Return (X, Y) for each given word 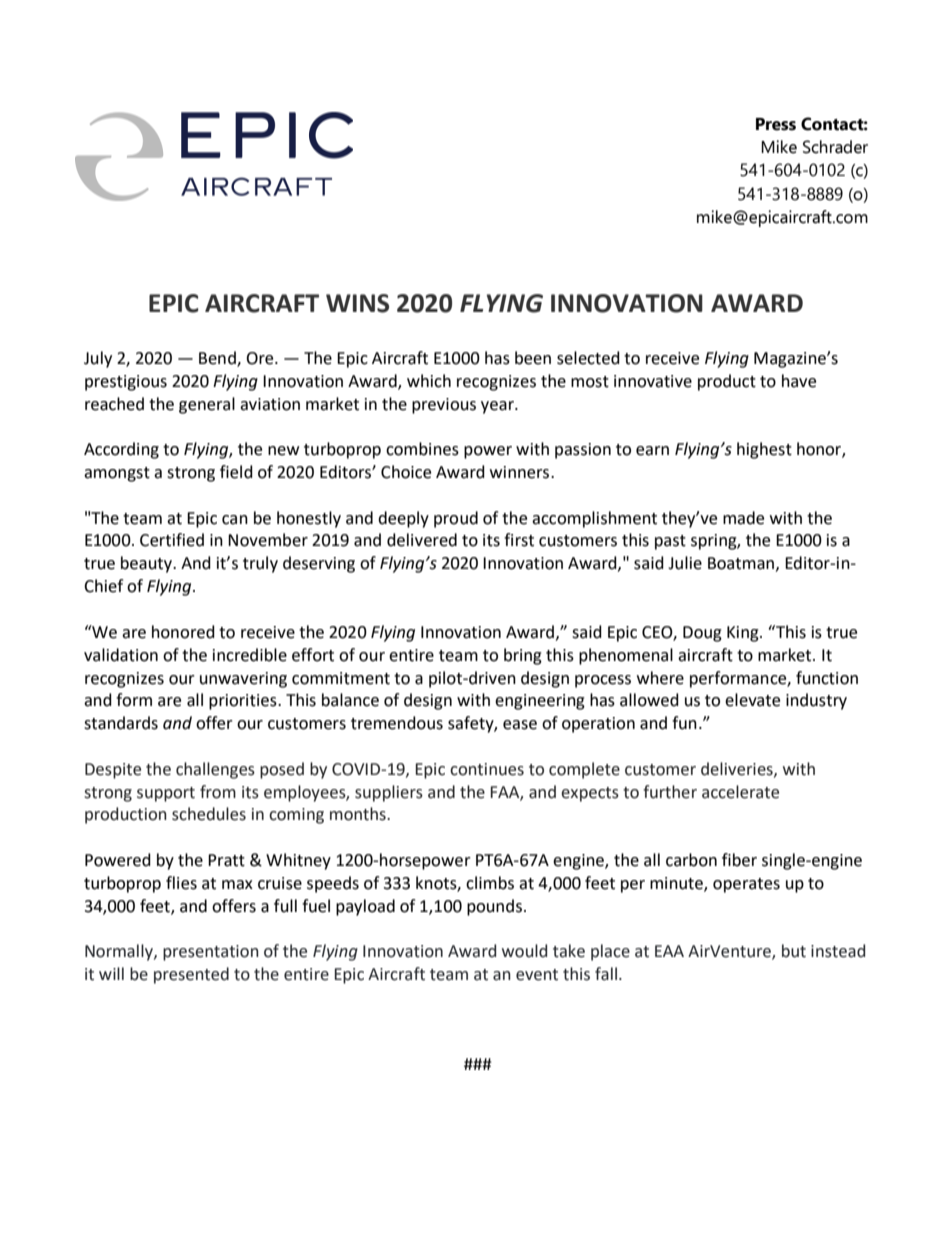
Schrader (835, 147)
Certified (172, 540)
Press (776, 124)
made (743, 518)
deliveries (738, 769)
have (799, 381)
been (533, 358)
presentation (211, 953)
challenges (215, 770)
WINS (357, 303)
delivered (422, 540)
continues (487, 769)
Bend (218, 359)
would (524, 951)
